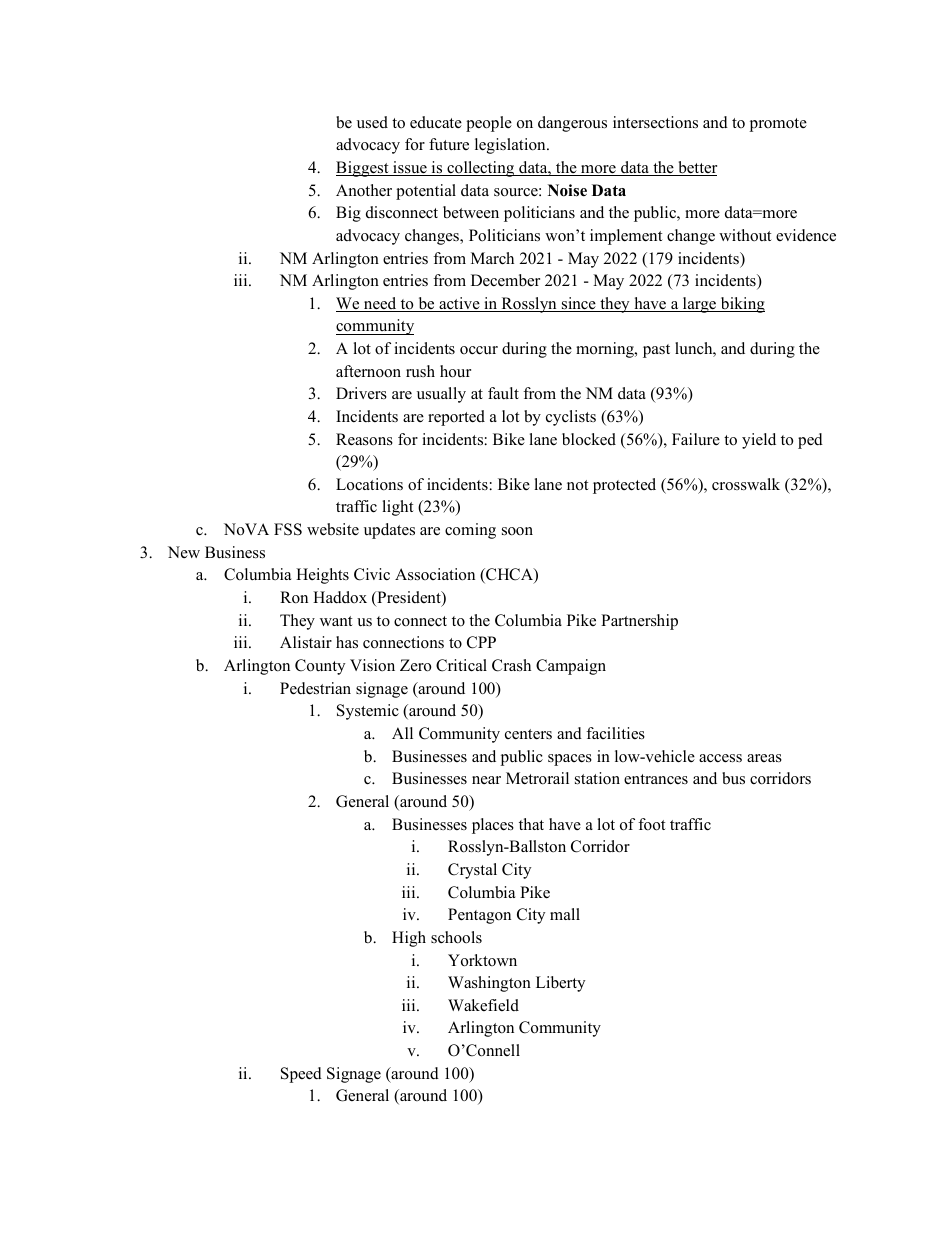  Describe the element at coordinates (720, 758) in the document. I see `access` at that location.
